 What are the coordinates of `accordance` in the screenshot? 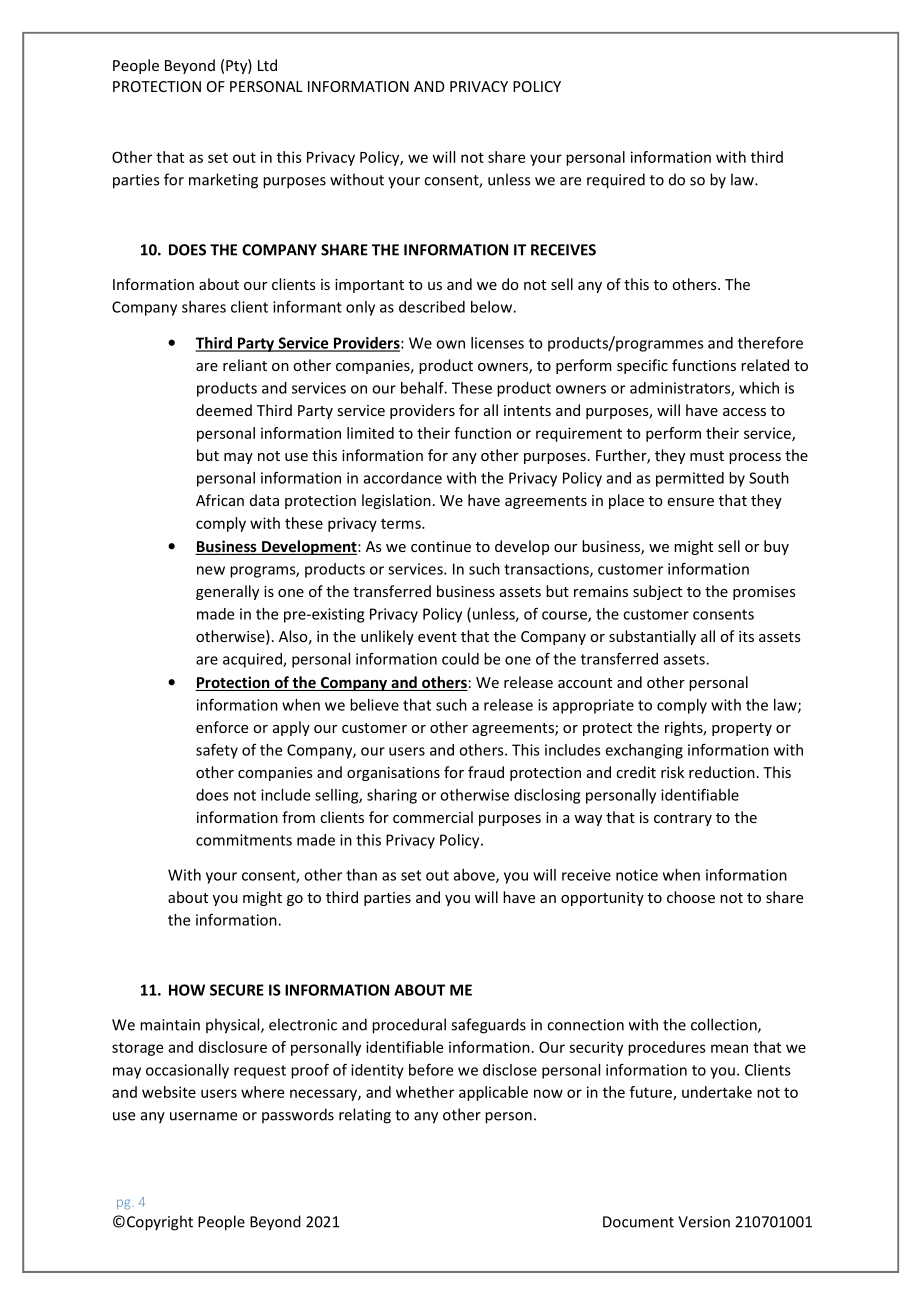 It's located at (403, 478).
